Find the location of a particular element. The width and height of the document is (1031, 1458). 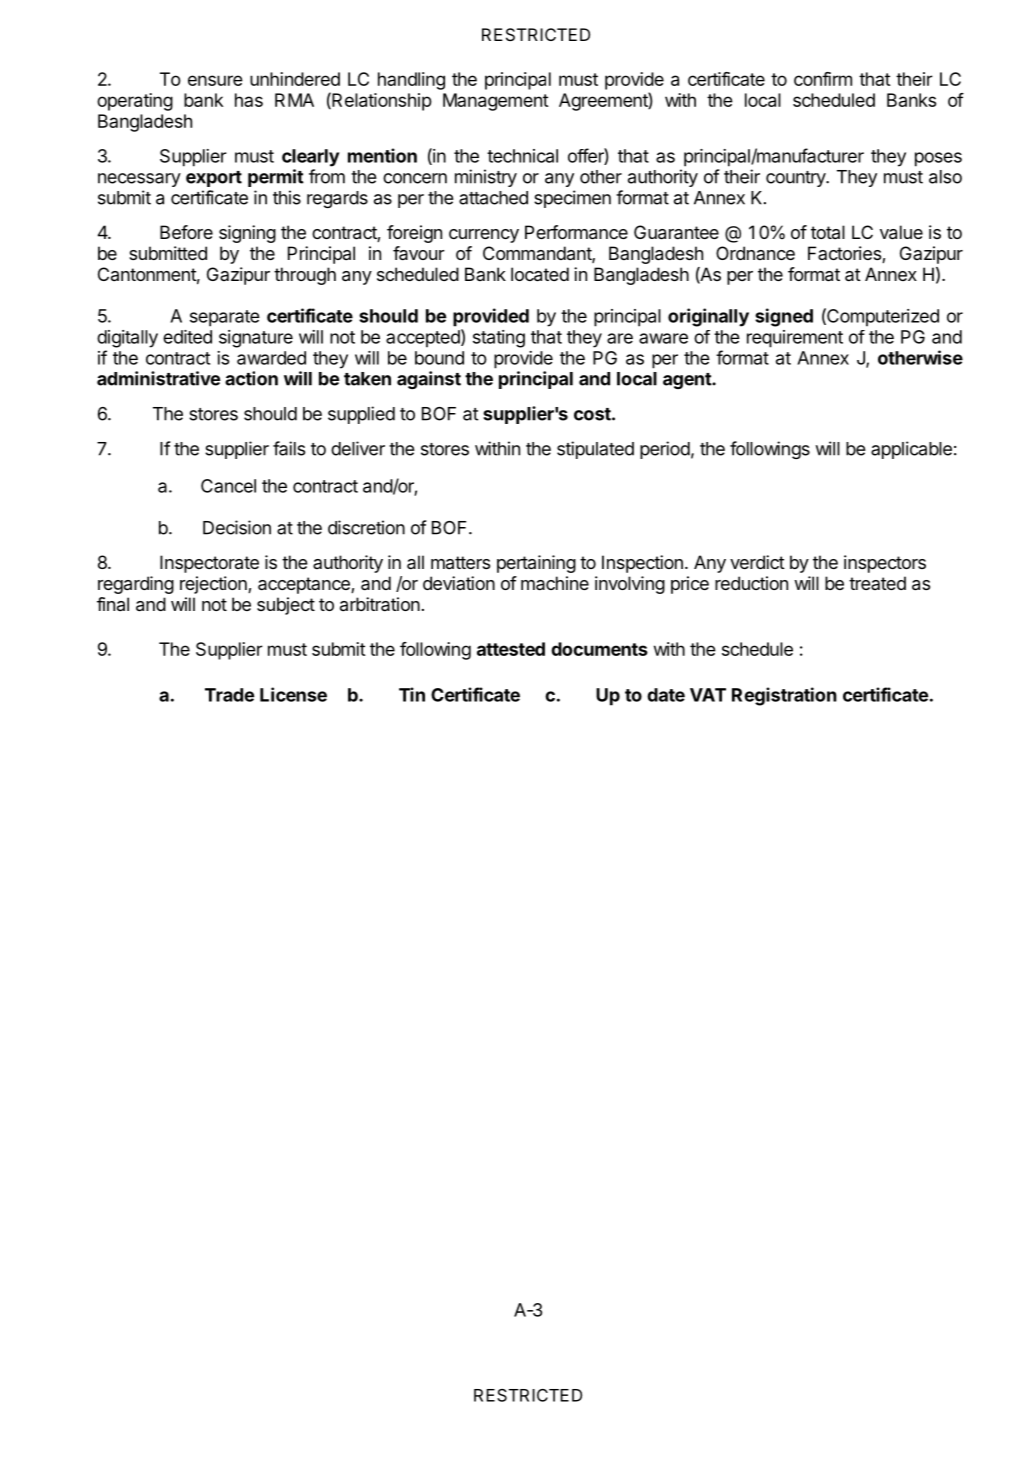

inspectors is located at coordinates (885, 564).
